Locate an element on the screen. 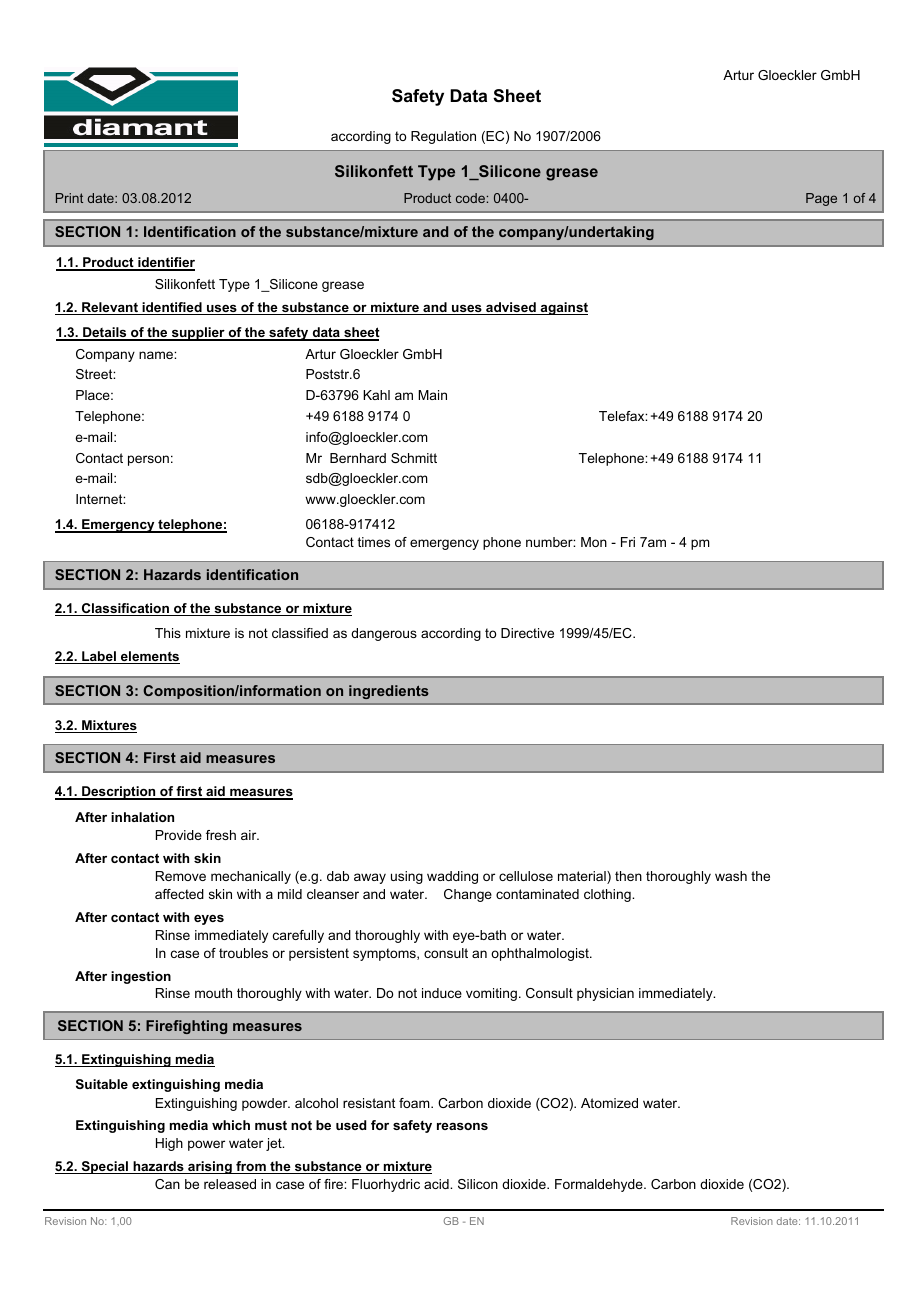 The height and width of the screenshot is (1310, 924). High is located at coordinates (169, 1144).
